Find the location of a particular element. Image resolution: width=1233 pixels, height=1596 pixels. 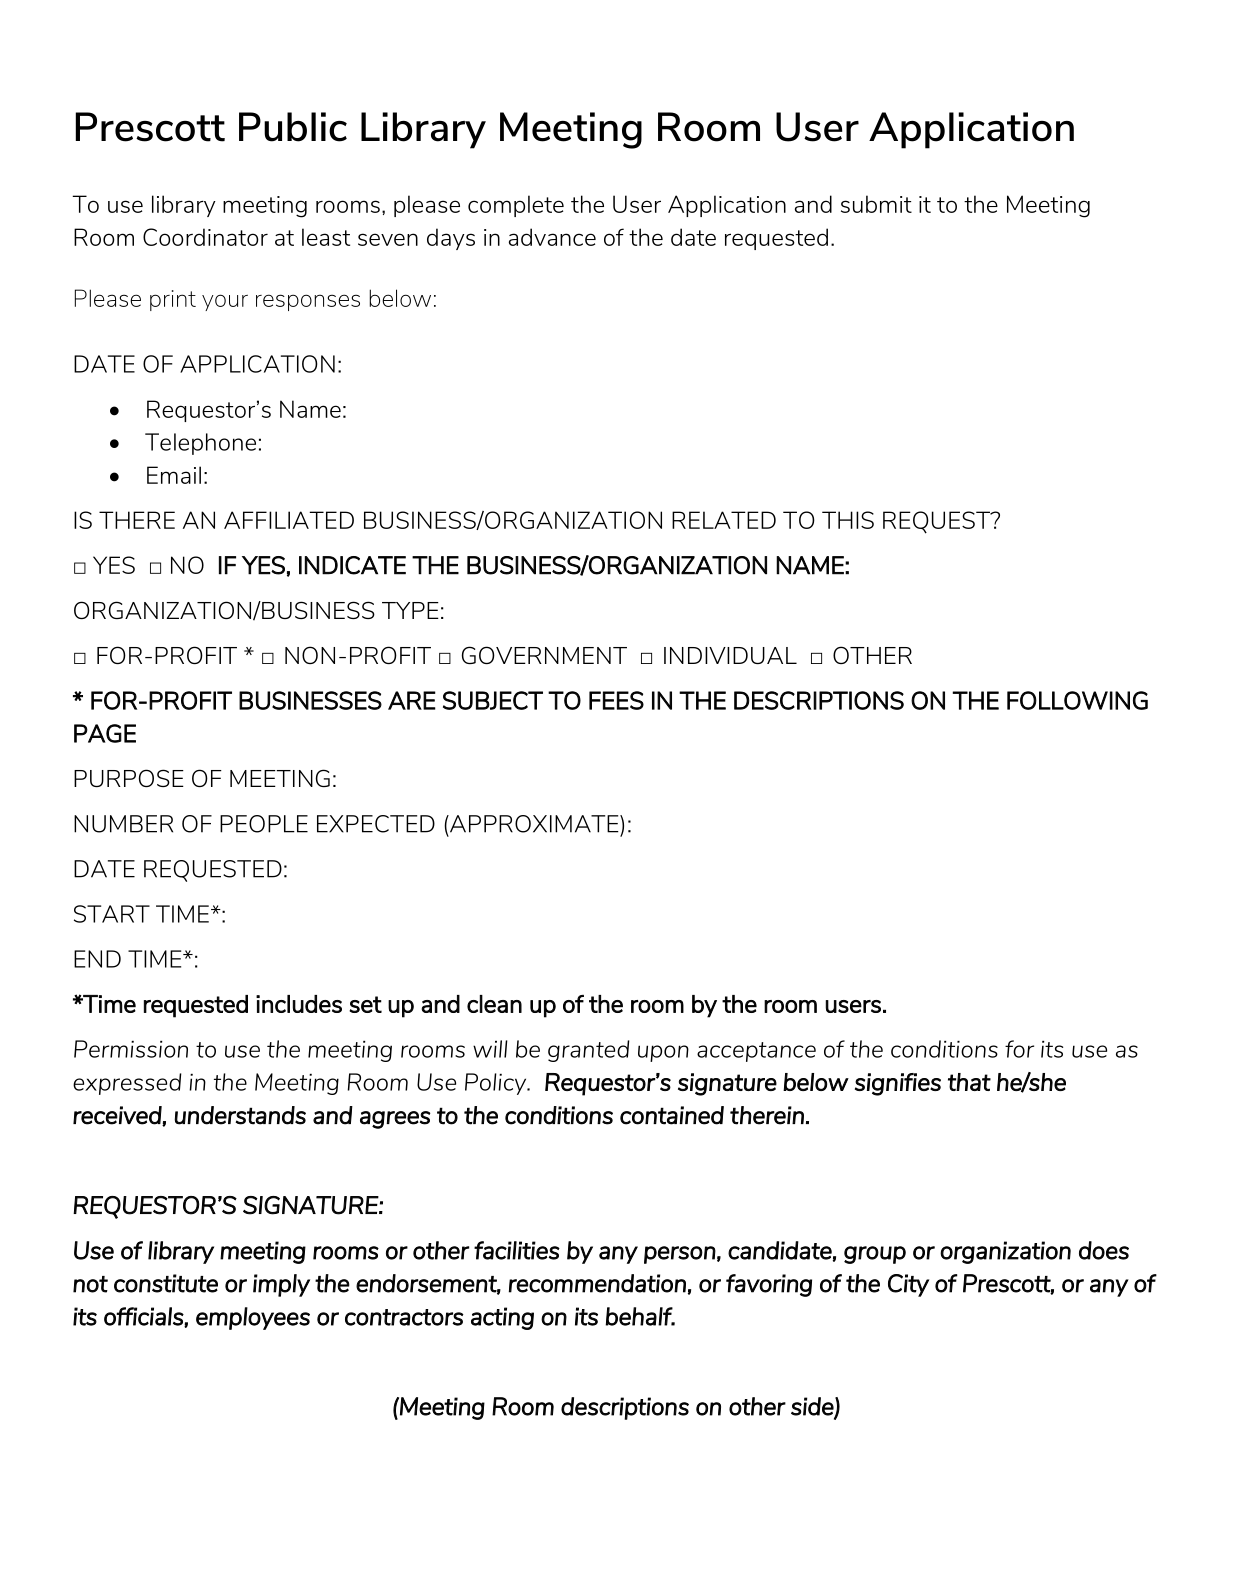

FOLLOWING is located at coordinates (1077, 700).
